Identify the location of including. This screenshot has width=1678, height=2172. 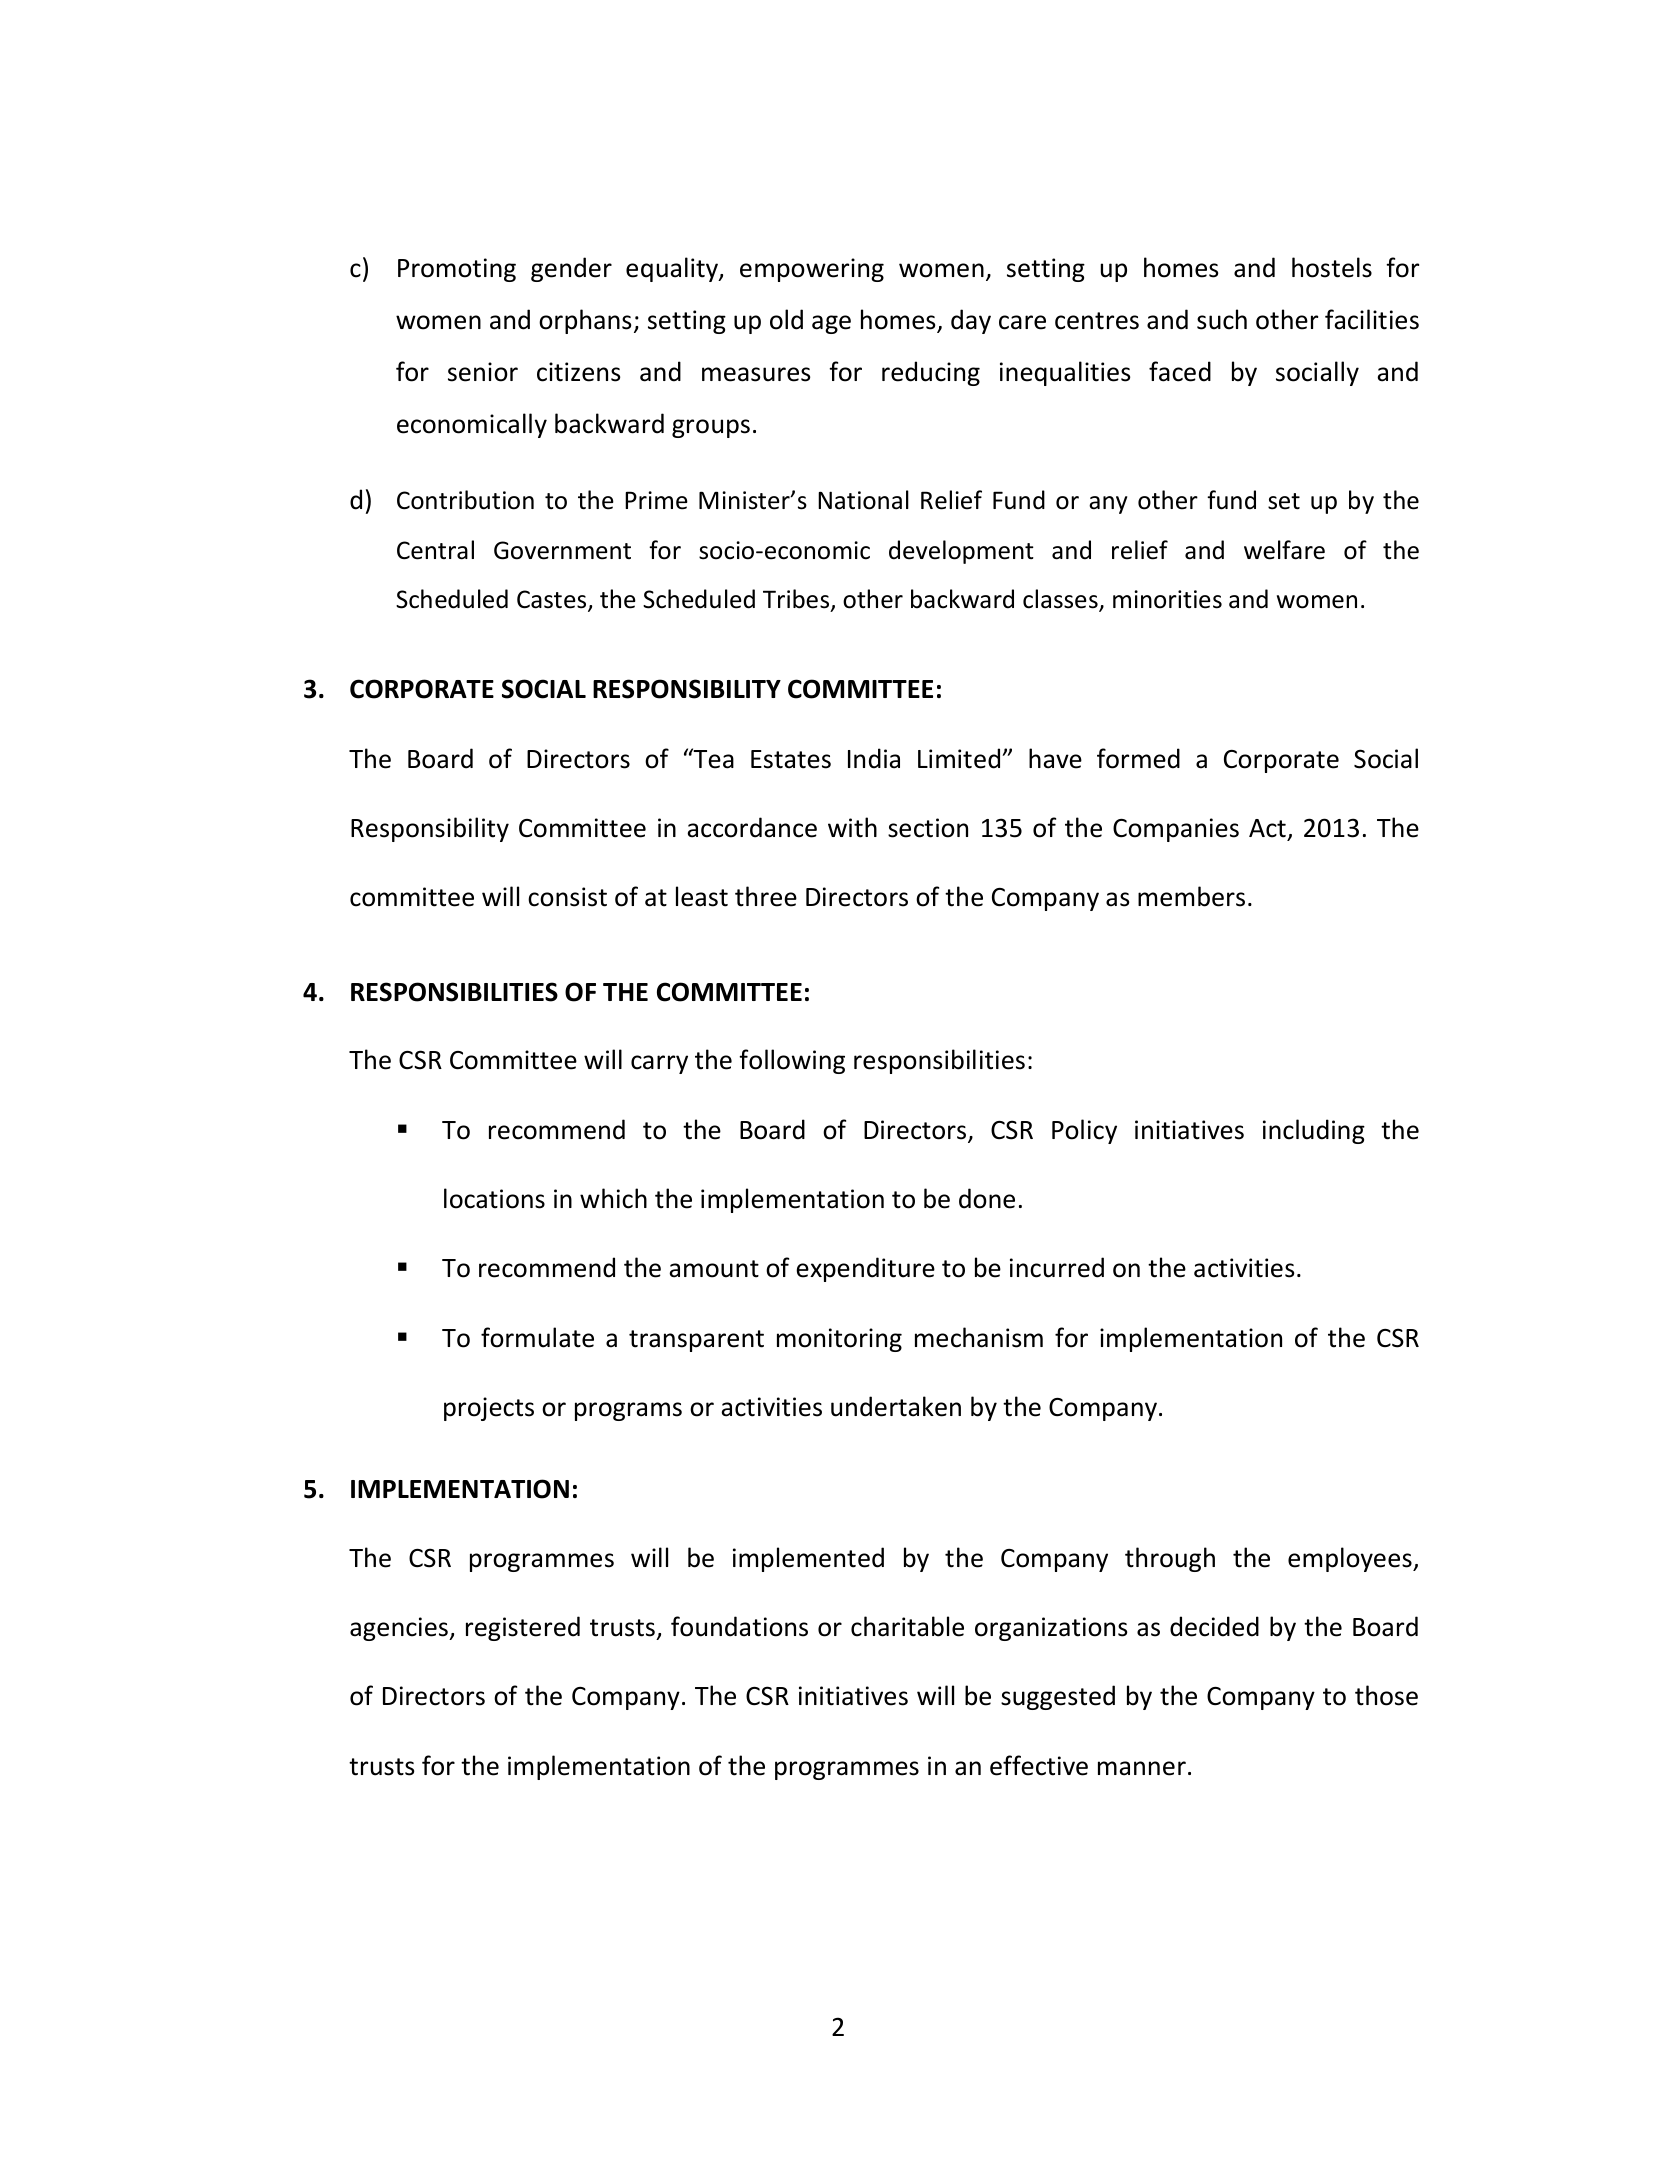
(1314, 1131).
